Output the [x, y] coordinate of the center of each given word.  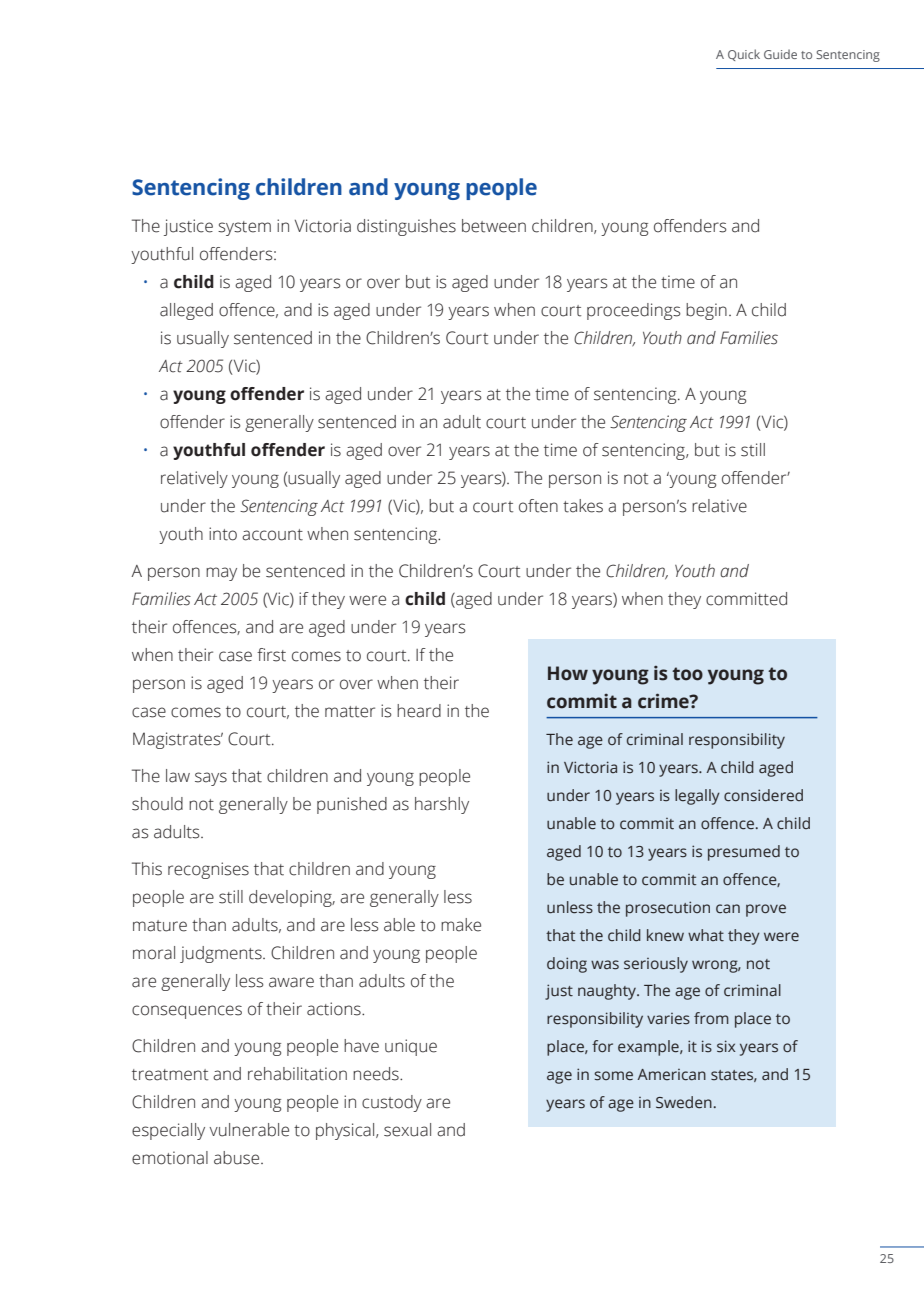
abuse [238, 1158]
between [494, 226]
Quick [744, 55]
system [244, 228]
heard [419, 711]
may [221, 574]
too [687, 674]
